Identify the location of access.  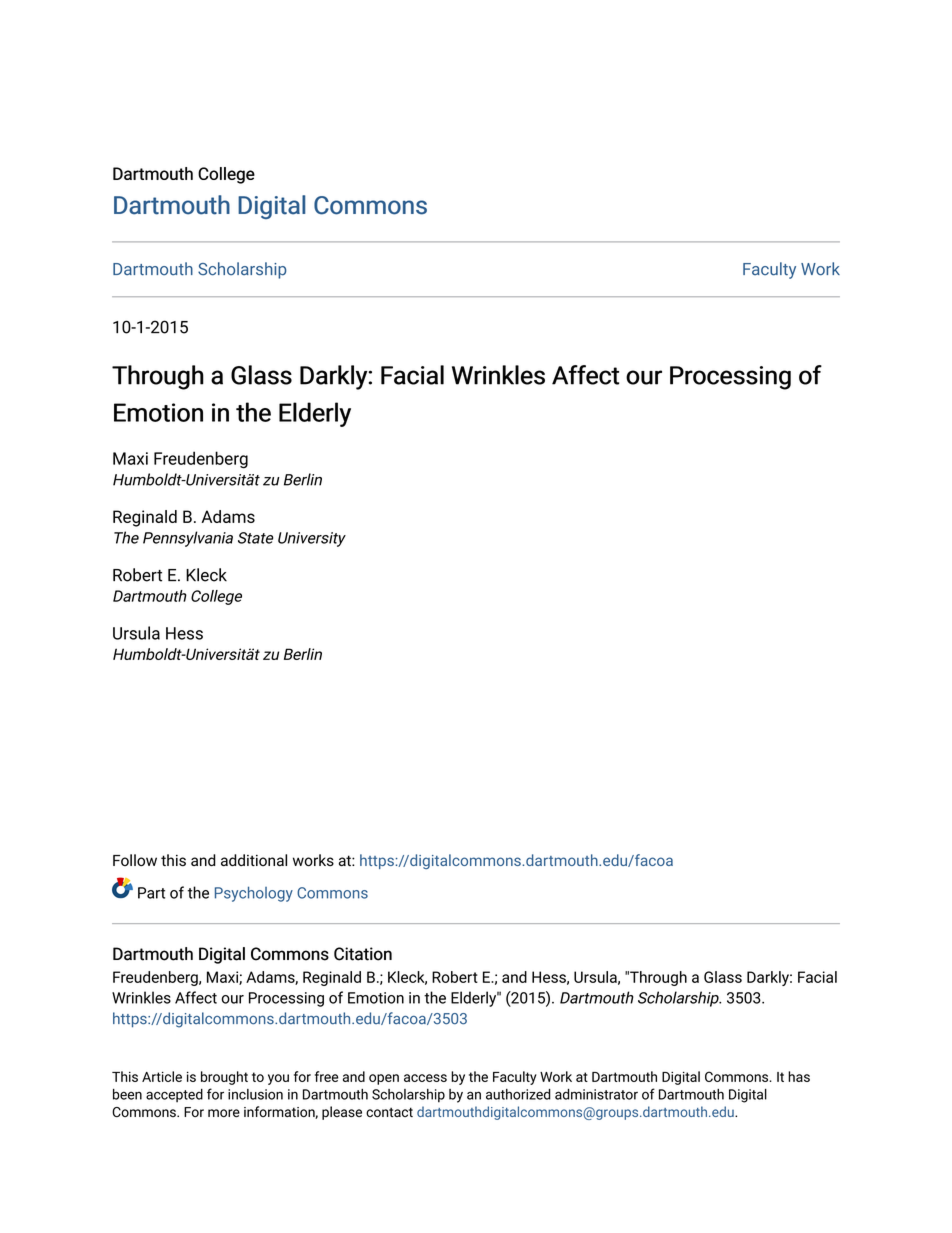
(425, 1078).
